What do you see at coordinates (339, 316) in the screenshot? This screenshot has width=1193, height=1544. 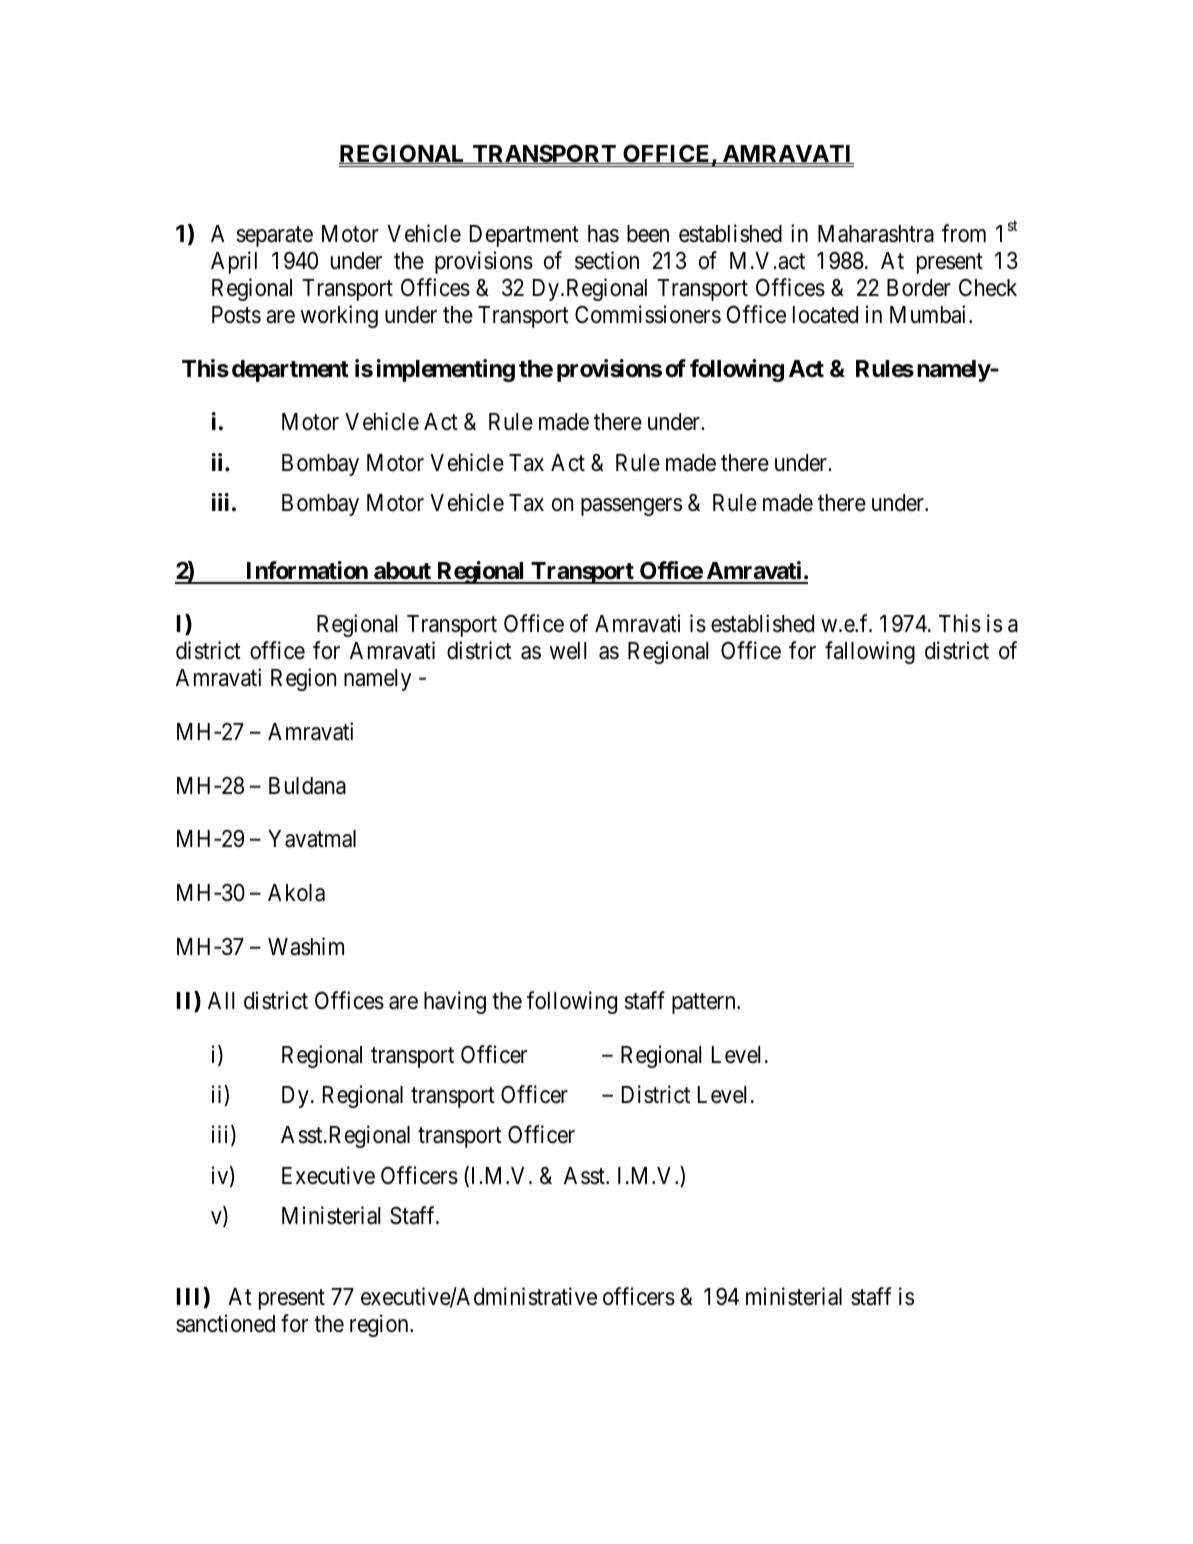 I see `working` at bounding box center [339, 316].
